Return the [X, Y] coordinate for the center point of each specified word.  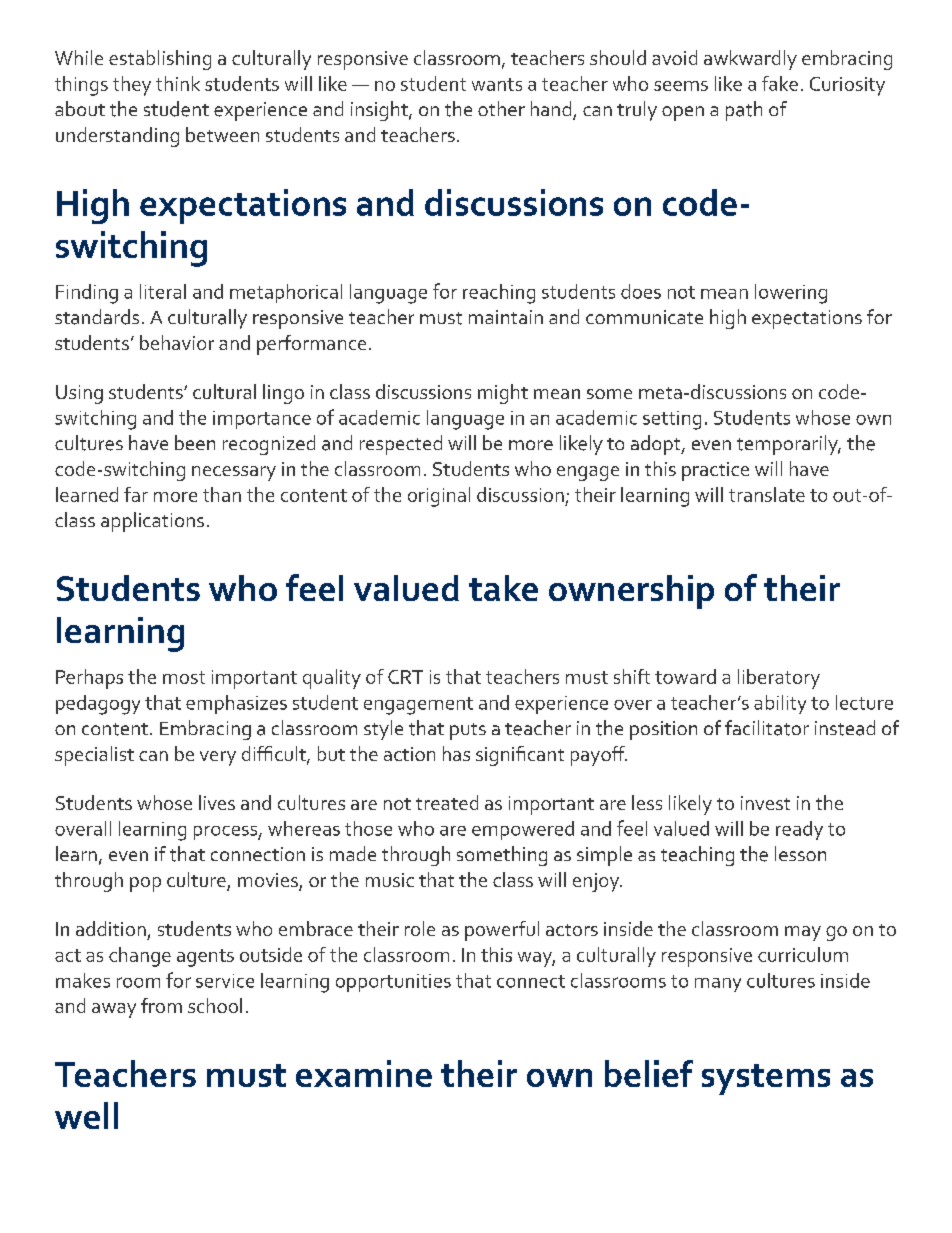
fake [780, 83]
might [503, 394]
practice [715, 471]
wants [497, 84]
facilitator [767, 728]
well [86, 1115]
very [218, 758]
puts [468, 731]
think [178, 83]
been [195, 442]
